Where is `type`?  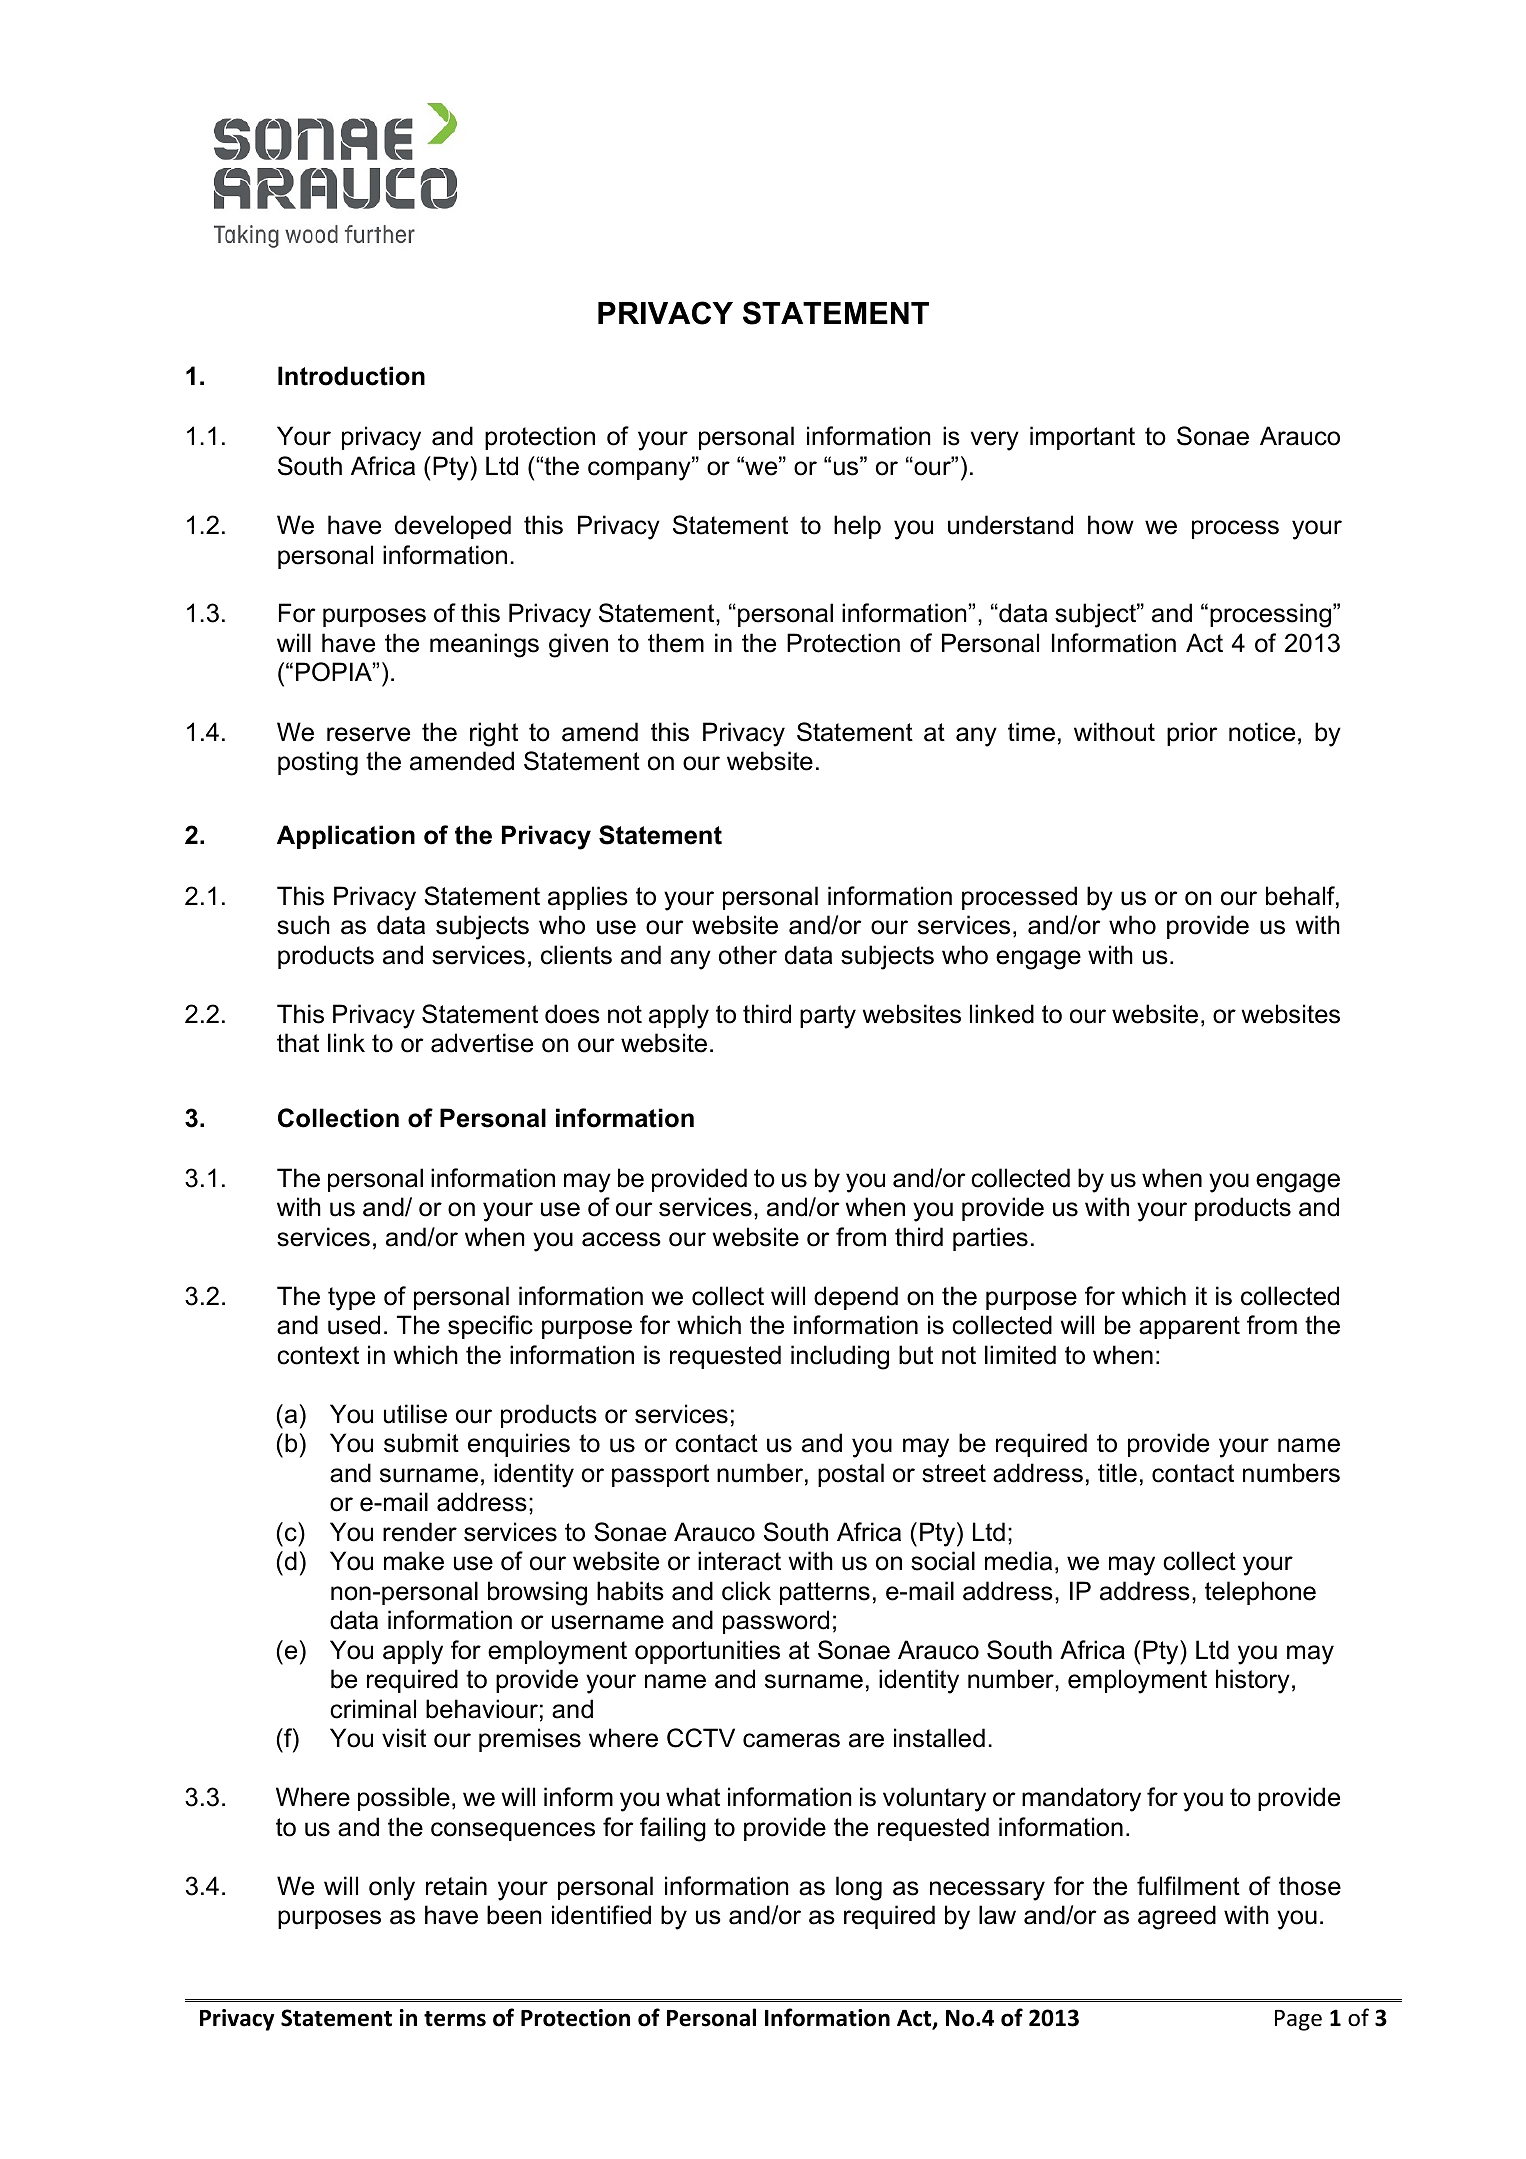
type is located at coordinates (351, 1299).
